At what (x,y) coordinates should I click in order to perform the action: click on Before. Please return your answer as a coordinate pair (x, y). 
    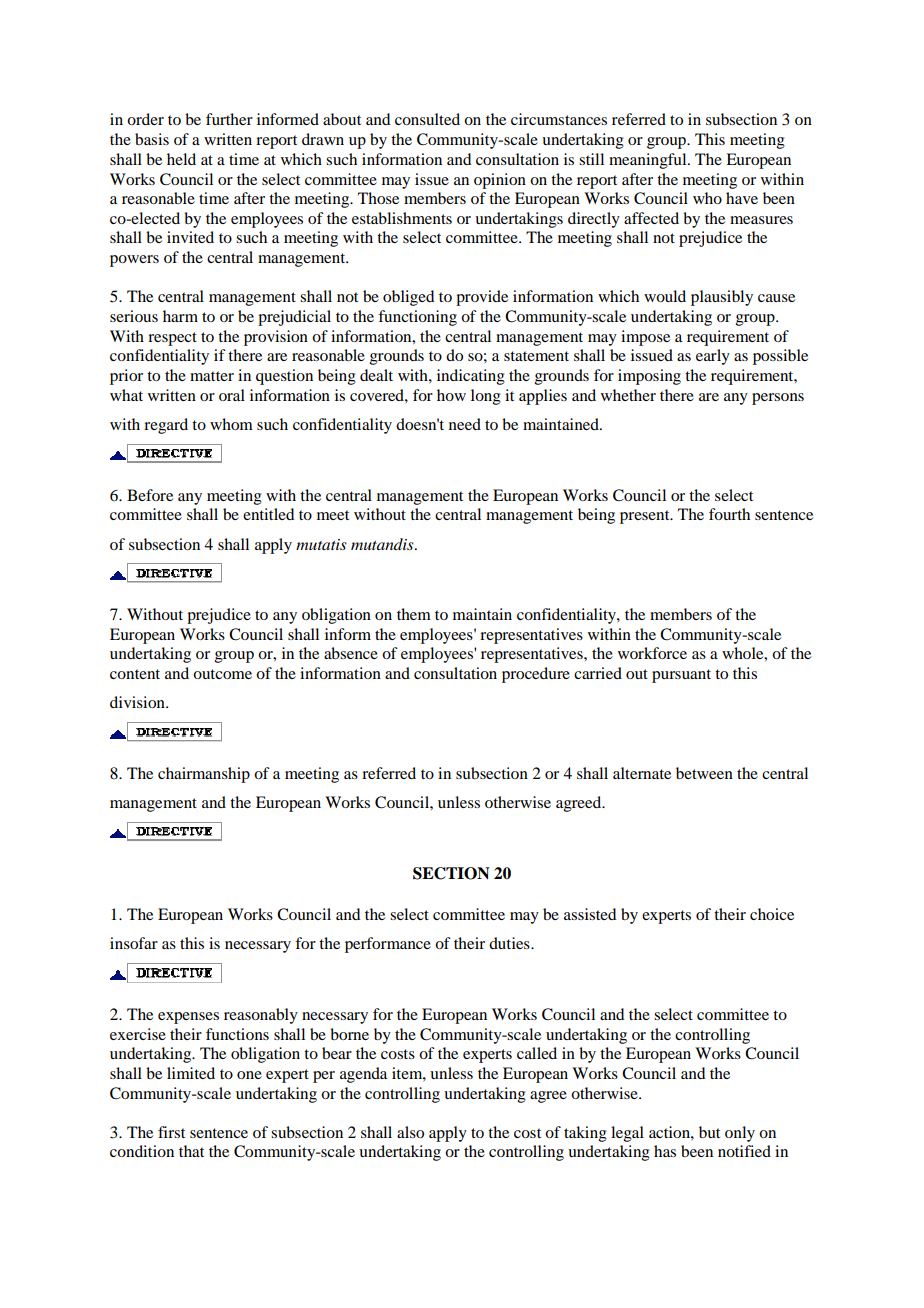
    Looking at the image, I should click on (150, 495).
